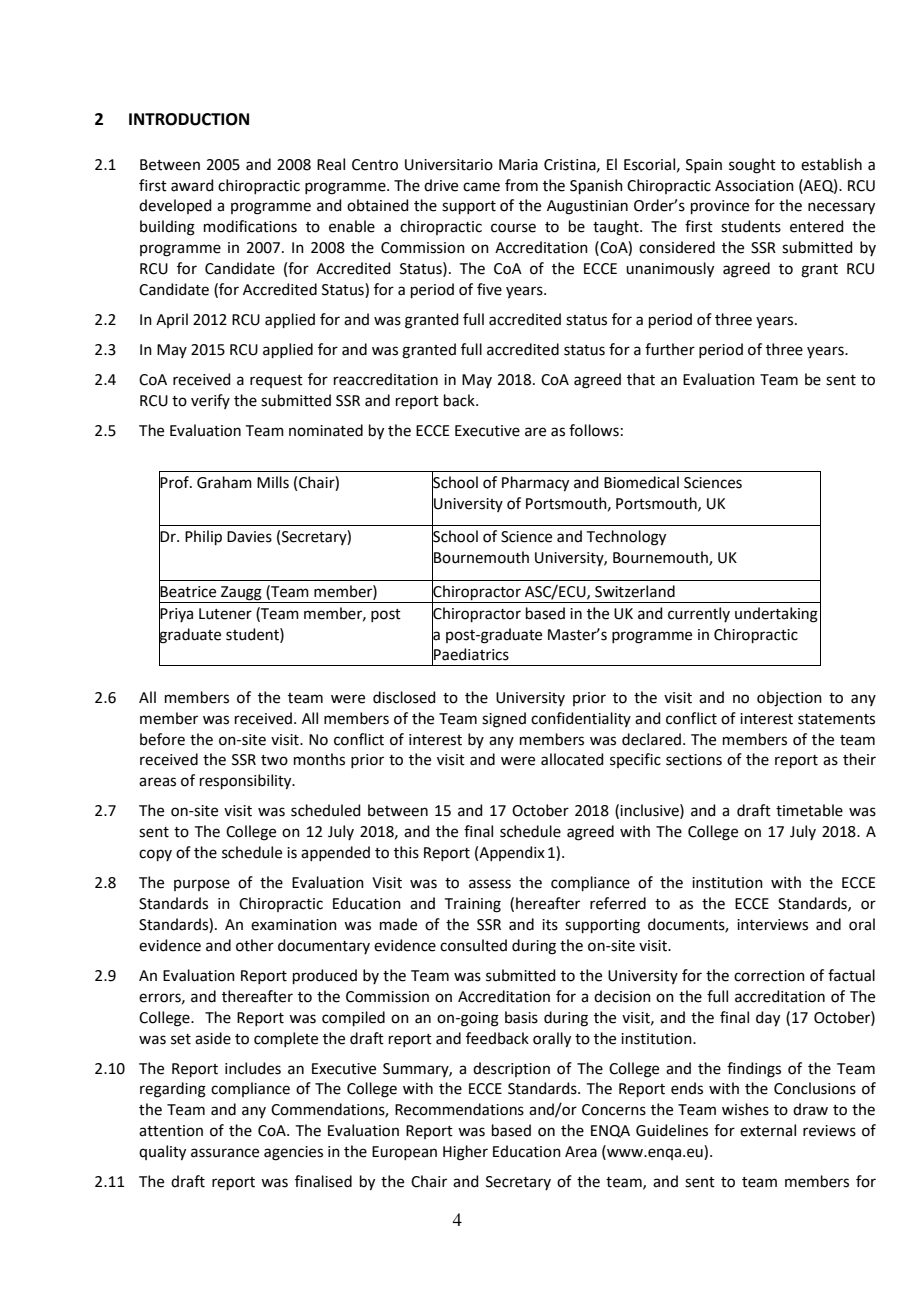  I want to click on sought, so click(752, 166).
